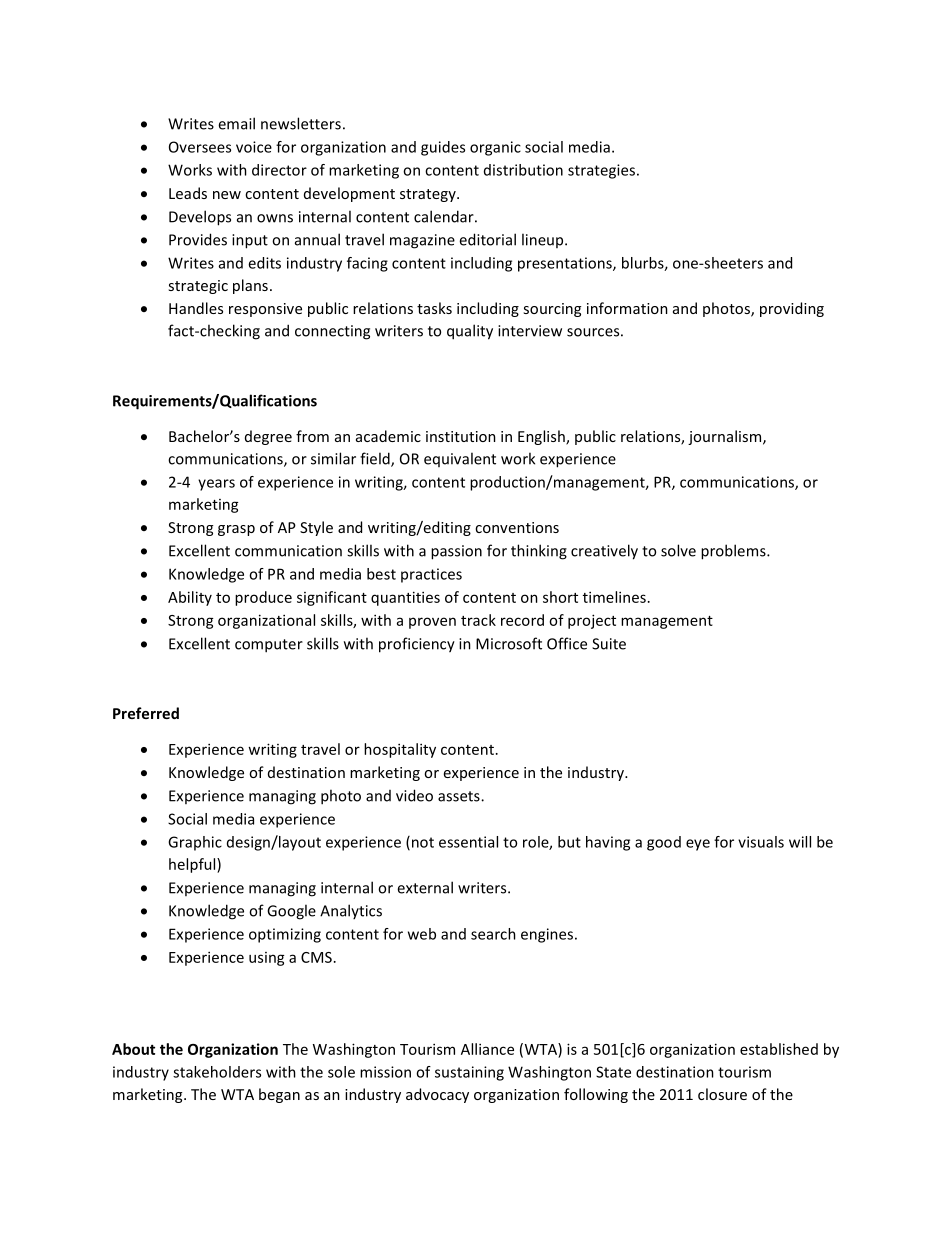  What do you see at coordinates (726, 437) in the image?
I see `journalism` at bounding box center [726, 437].
